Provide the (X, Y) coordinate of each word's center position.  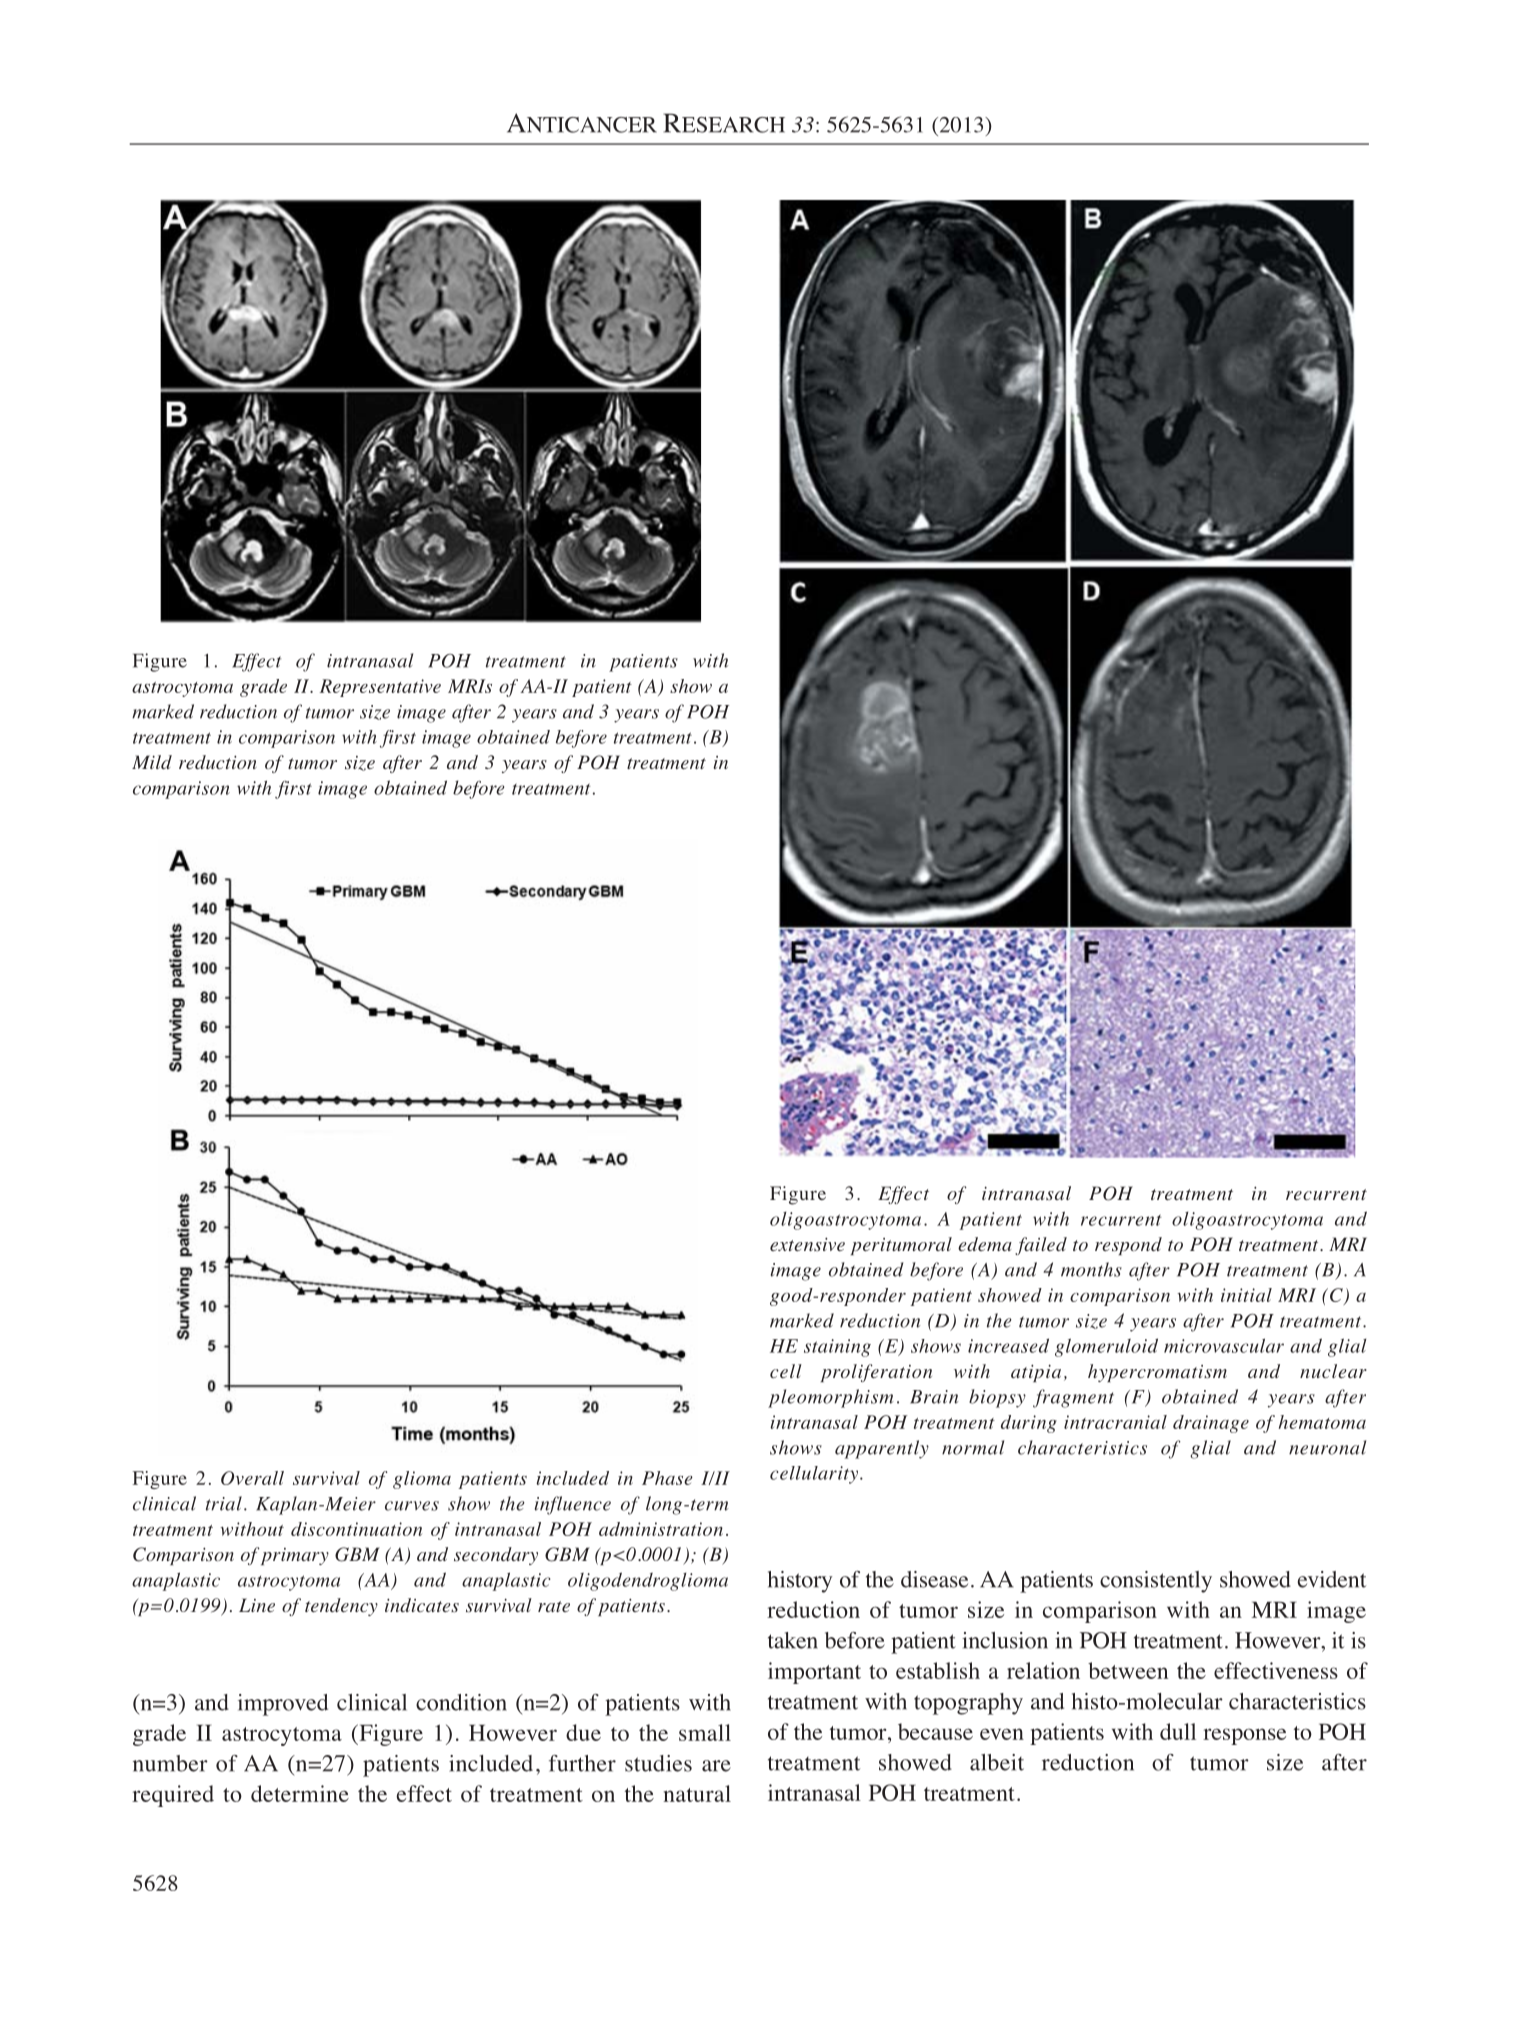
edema (985, 1244)
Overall (252, 1478)
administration (661, 1529)
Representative (380, 688)
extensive (807, 1244)
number (170, 1763)
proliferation (876, 1373)
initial (1246, 1295)
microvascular (1224, 1345)
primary (294, 1556)
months (1091, 1269)
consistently (1156, 1582)
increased (1008, 1345)
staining (837, 1348)
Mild (152, 762)
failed (1041, 1246)
